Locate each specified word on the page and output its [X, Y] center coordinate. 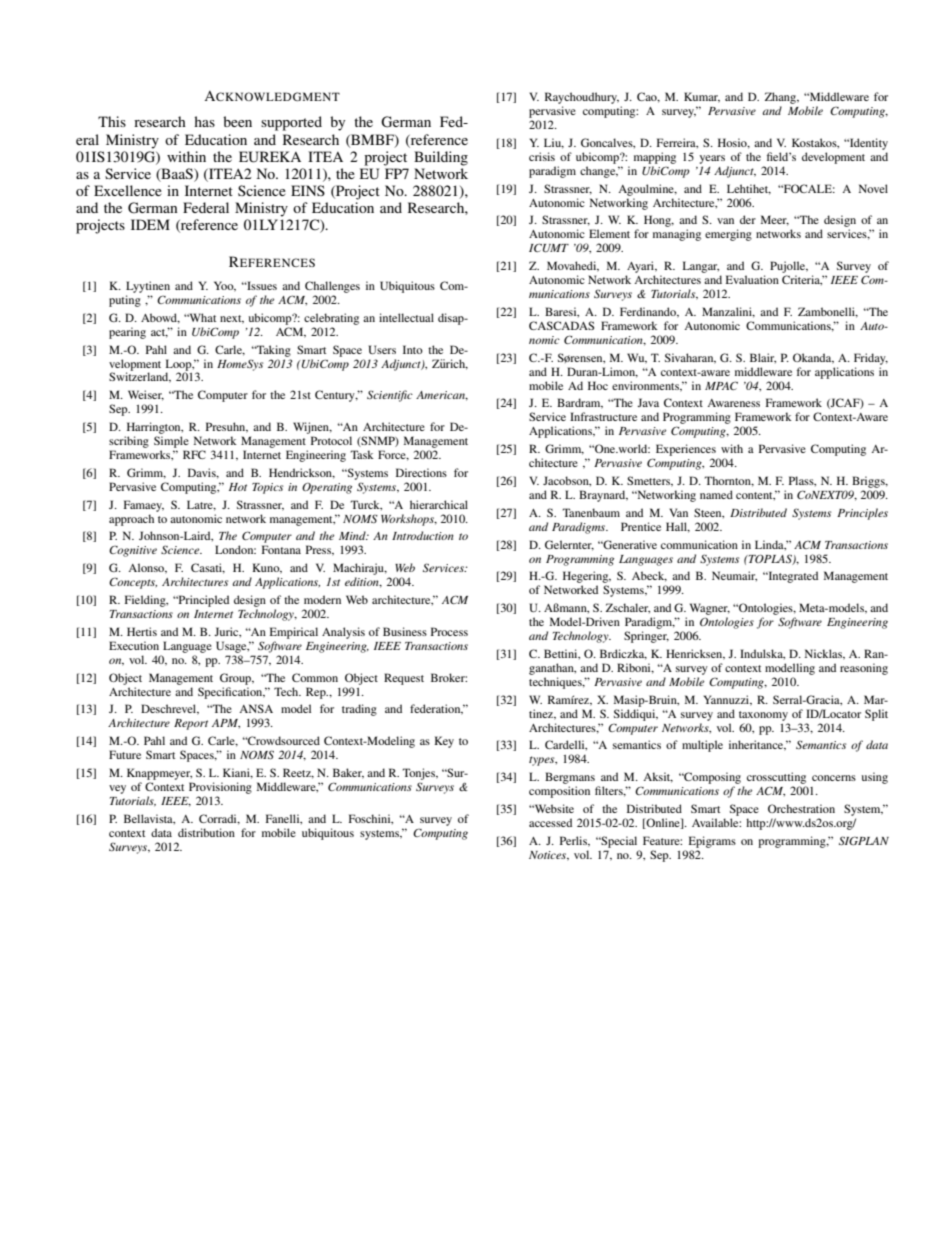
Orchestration [801, 808]
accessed [550, 822]
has [204, 121]
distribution [206, 832]
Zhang [781, 98]
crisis [542, 156]
